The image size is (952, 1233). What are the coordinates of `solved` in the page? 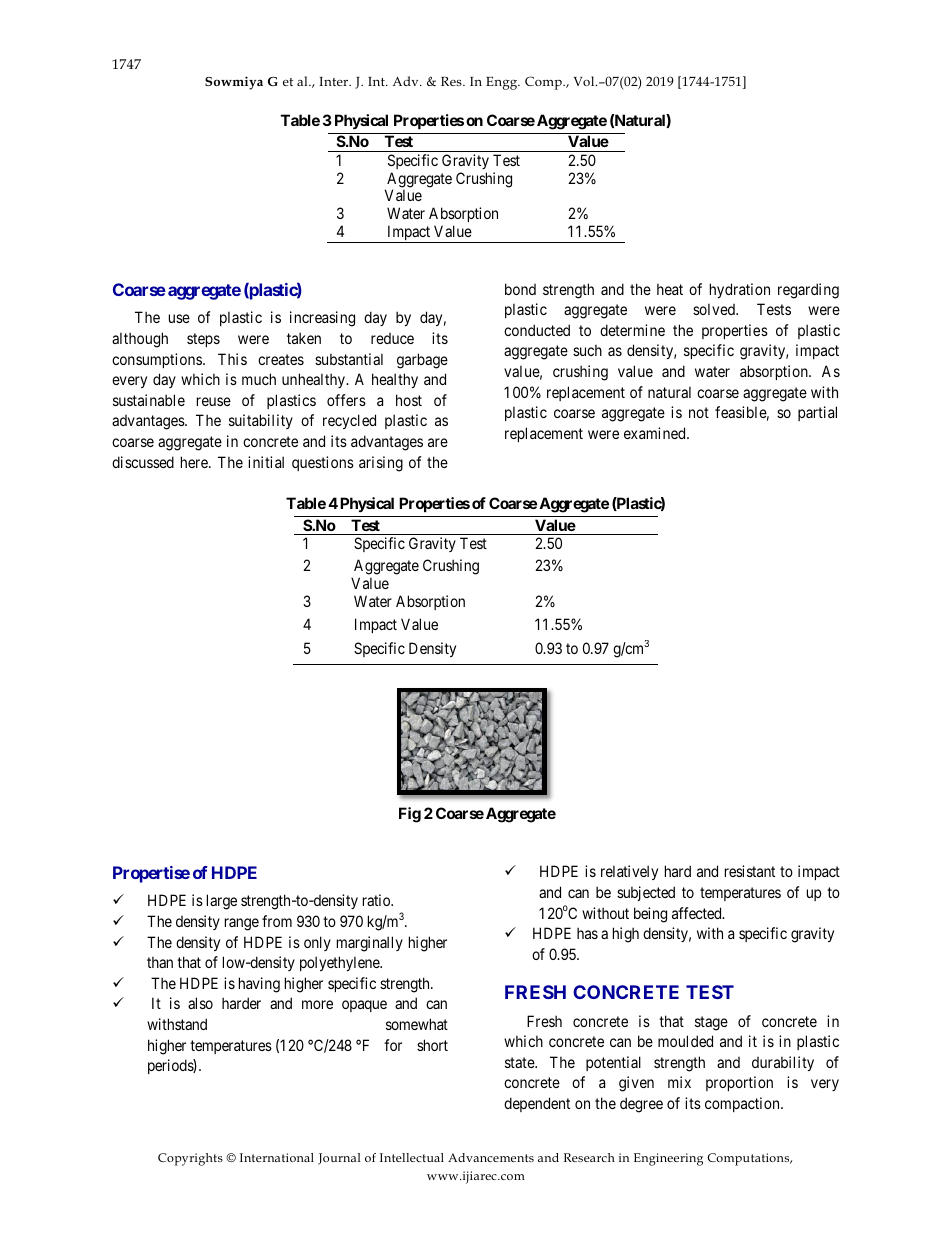 It's located at (715, 309).
